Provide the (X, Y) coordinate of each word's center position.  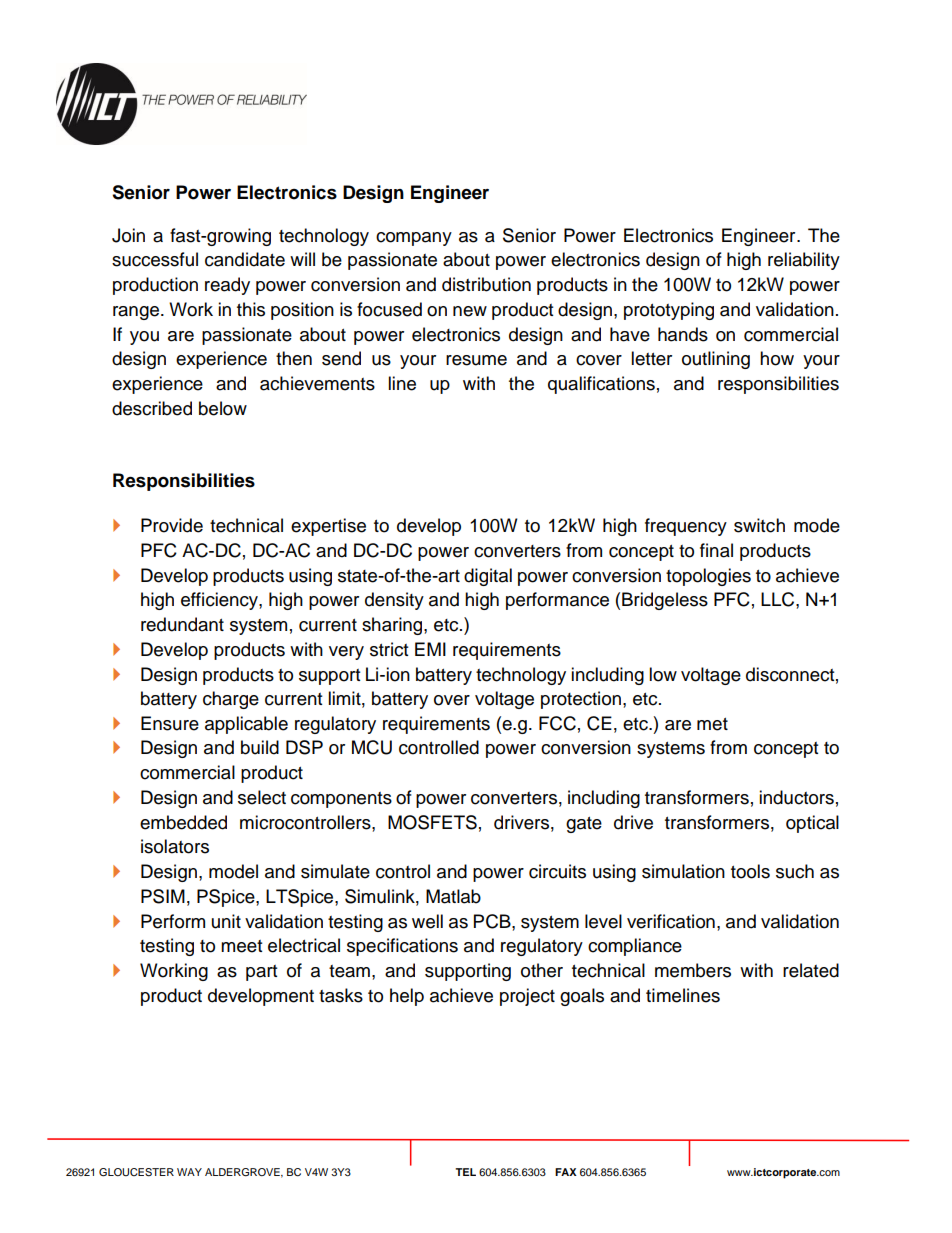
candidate (245, 259)
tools (750, 871)
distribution (486, 284)
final (716, 550)
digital (488, 577)
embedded (183, 822)
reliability (804, 261)
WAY (189, 1172)
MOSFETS (432, 822)
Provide (172, 525)
